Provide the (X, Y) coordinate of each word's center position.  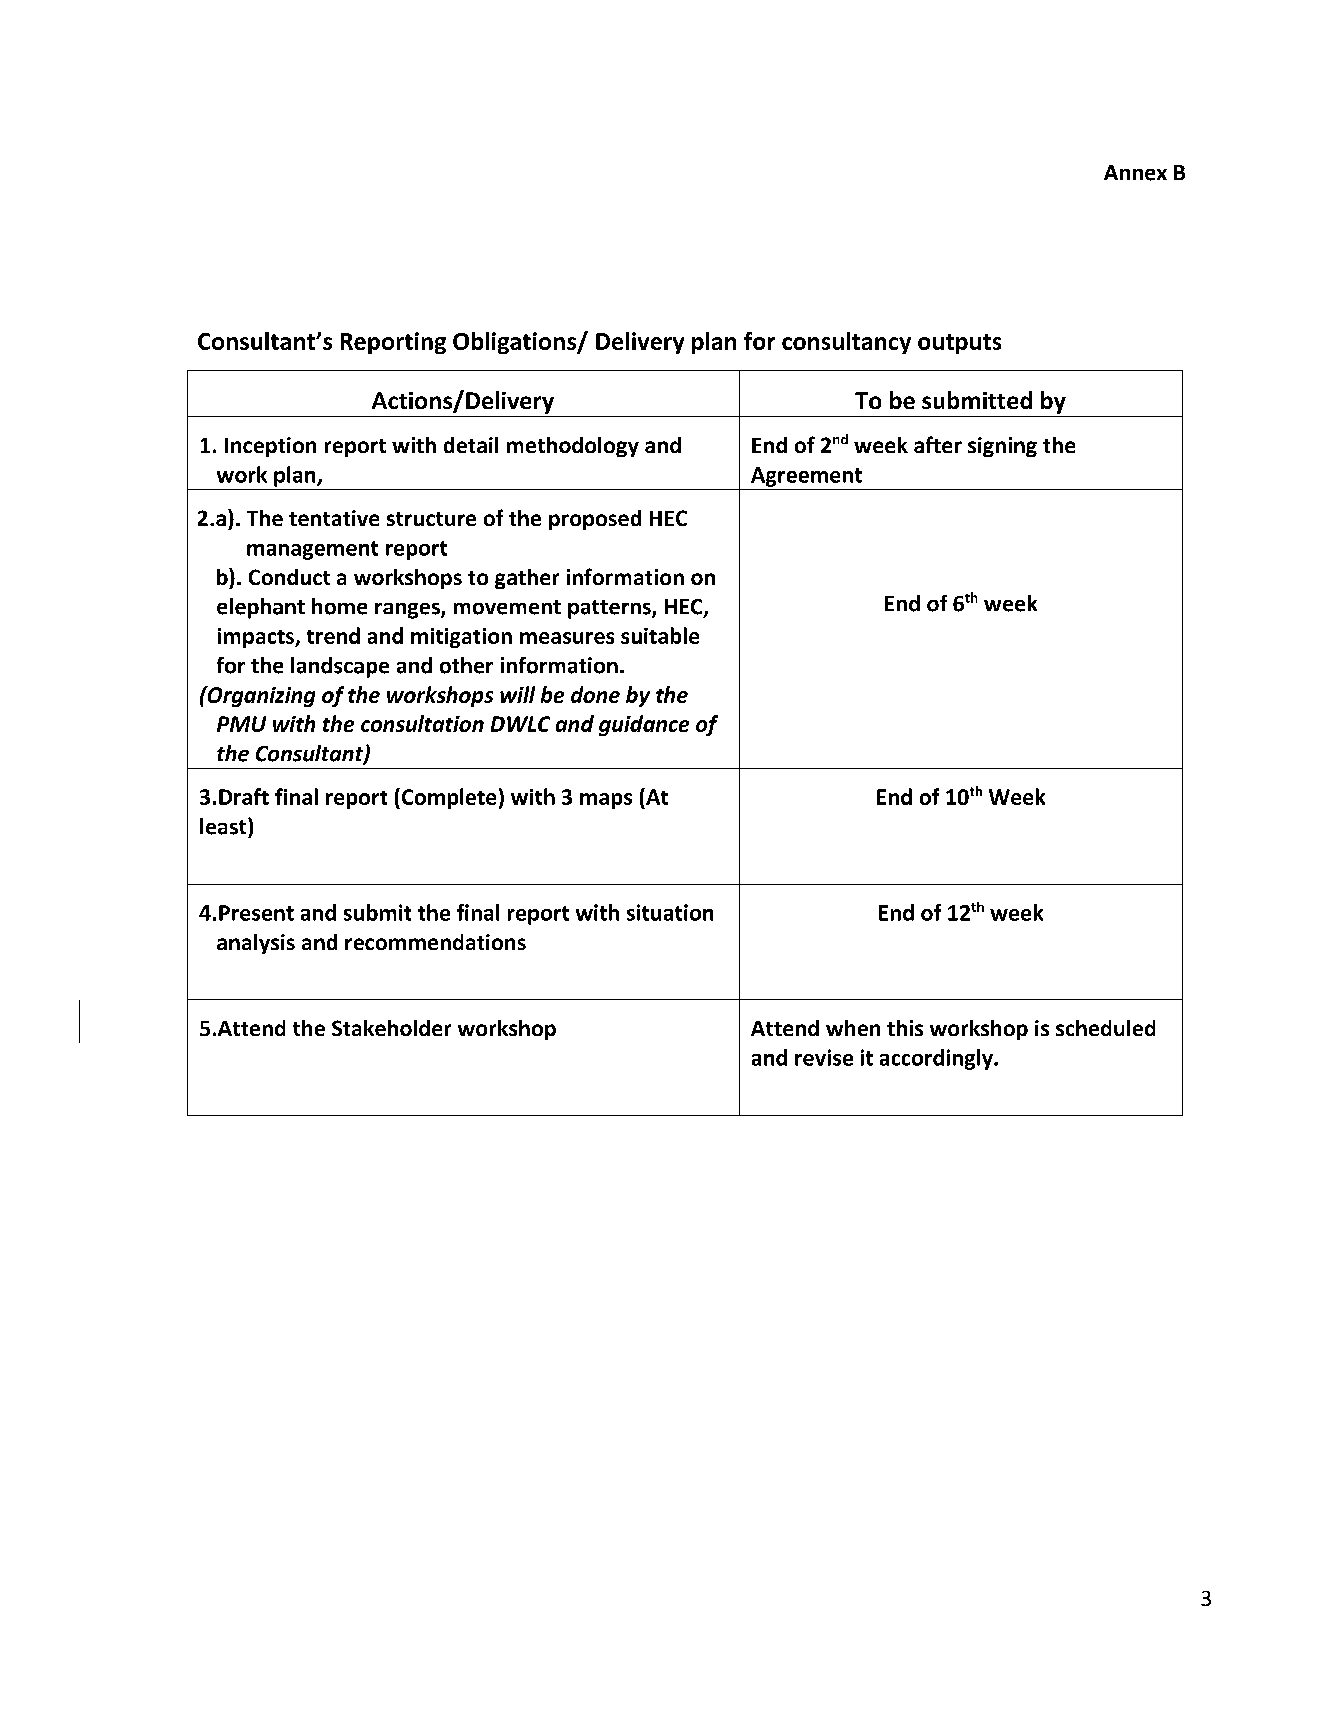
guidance (644, 725)
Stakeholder (391, 1028)
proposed (595, 520)
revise (824, 1057)
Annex (1135, 173)
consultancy (846, 343)
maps (606, 801)
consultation (422, 723)
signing (1002, 447)
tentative (334, 518)
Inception (270, 447)
